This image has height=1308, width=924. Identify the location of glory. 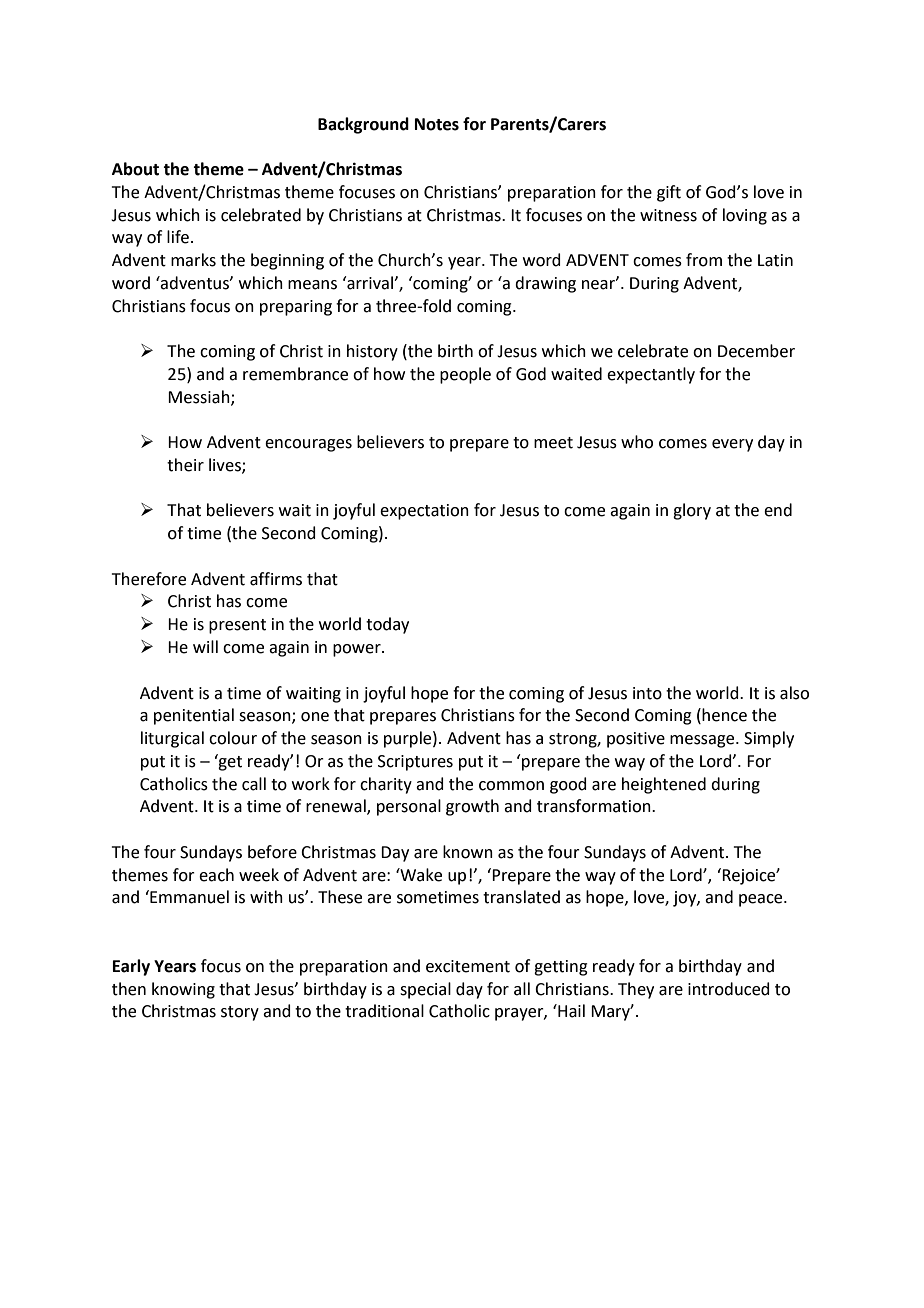
(692, 511).
